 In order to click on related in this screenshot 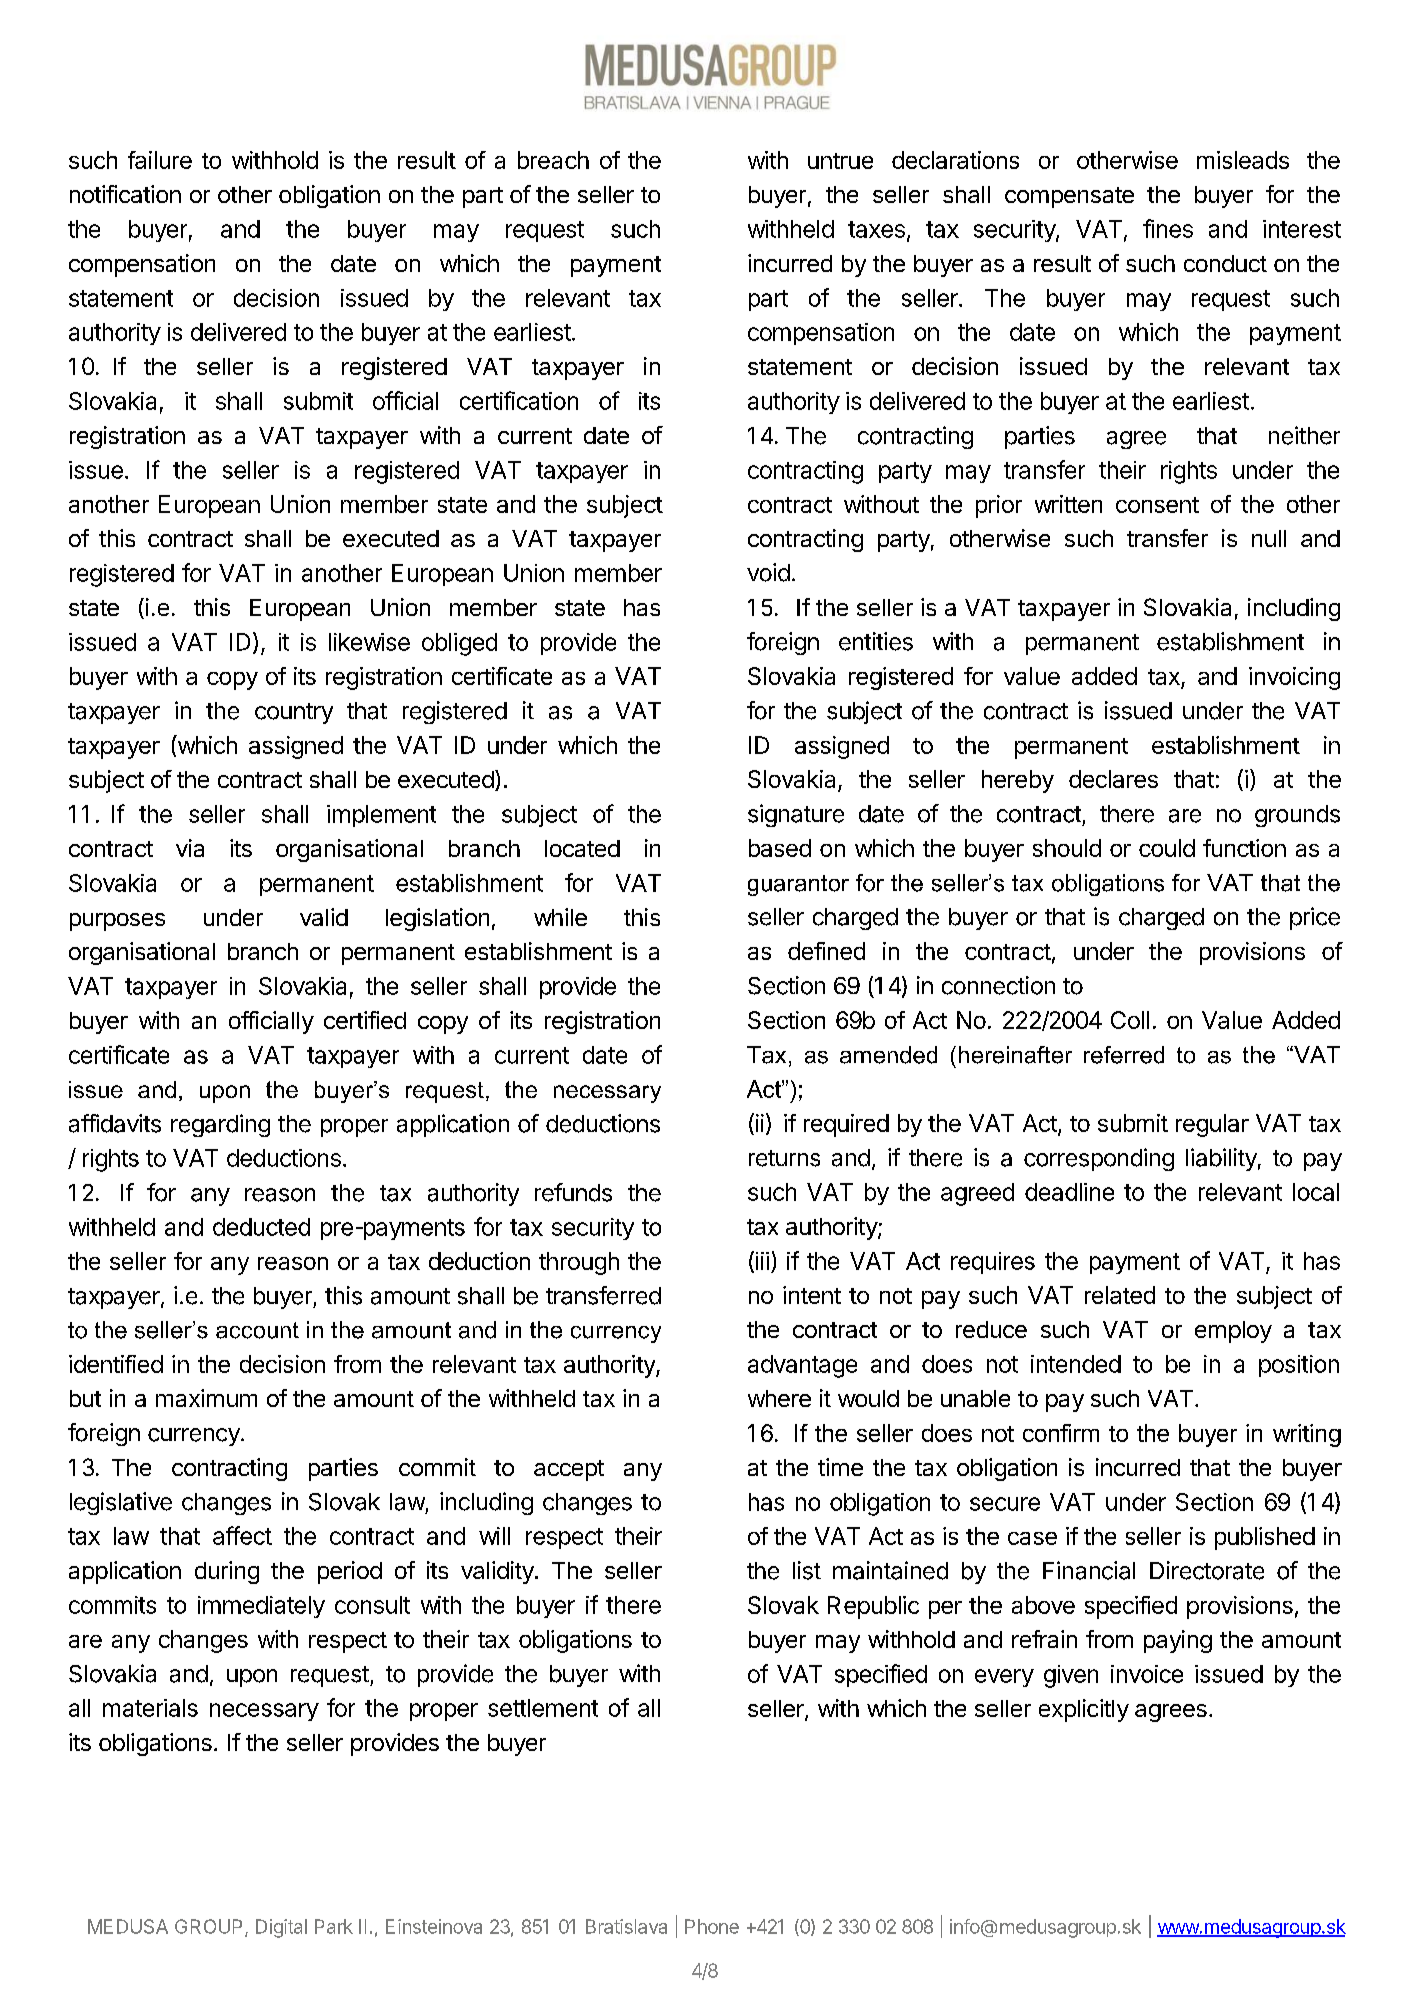, I will do `click(1120, 1295)`.
